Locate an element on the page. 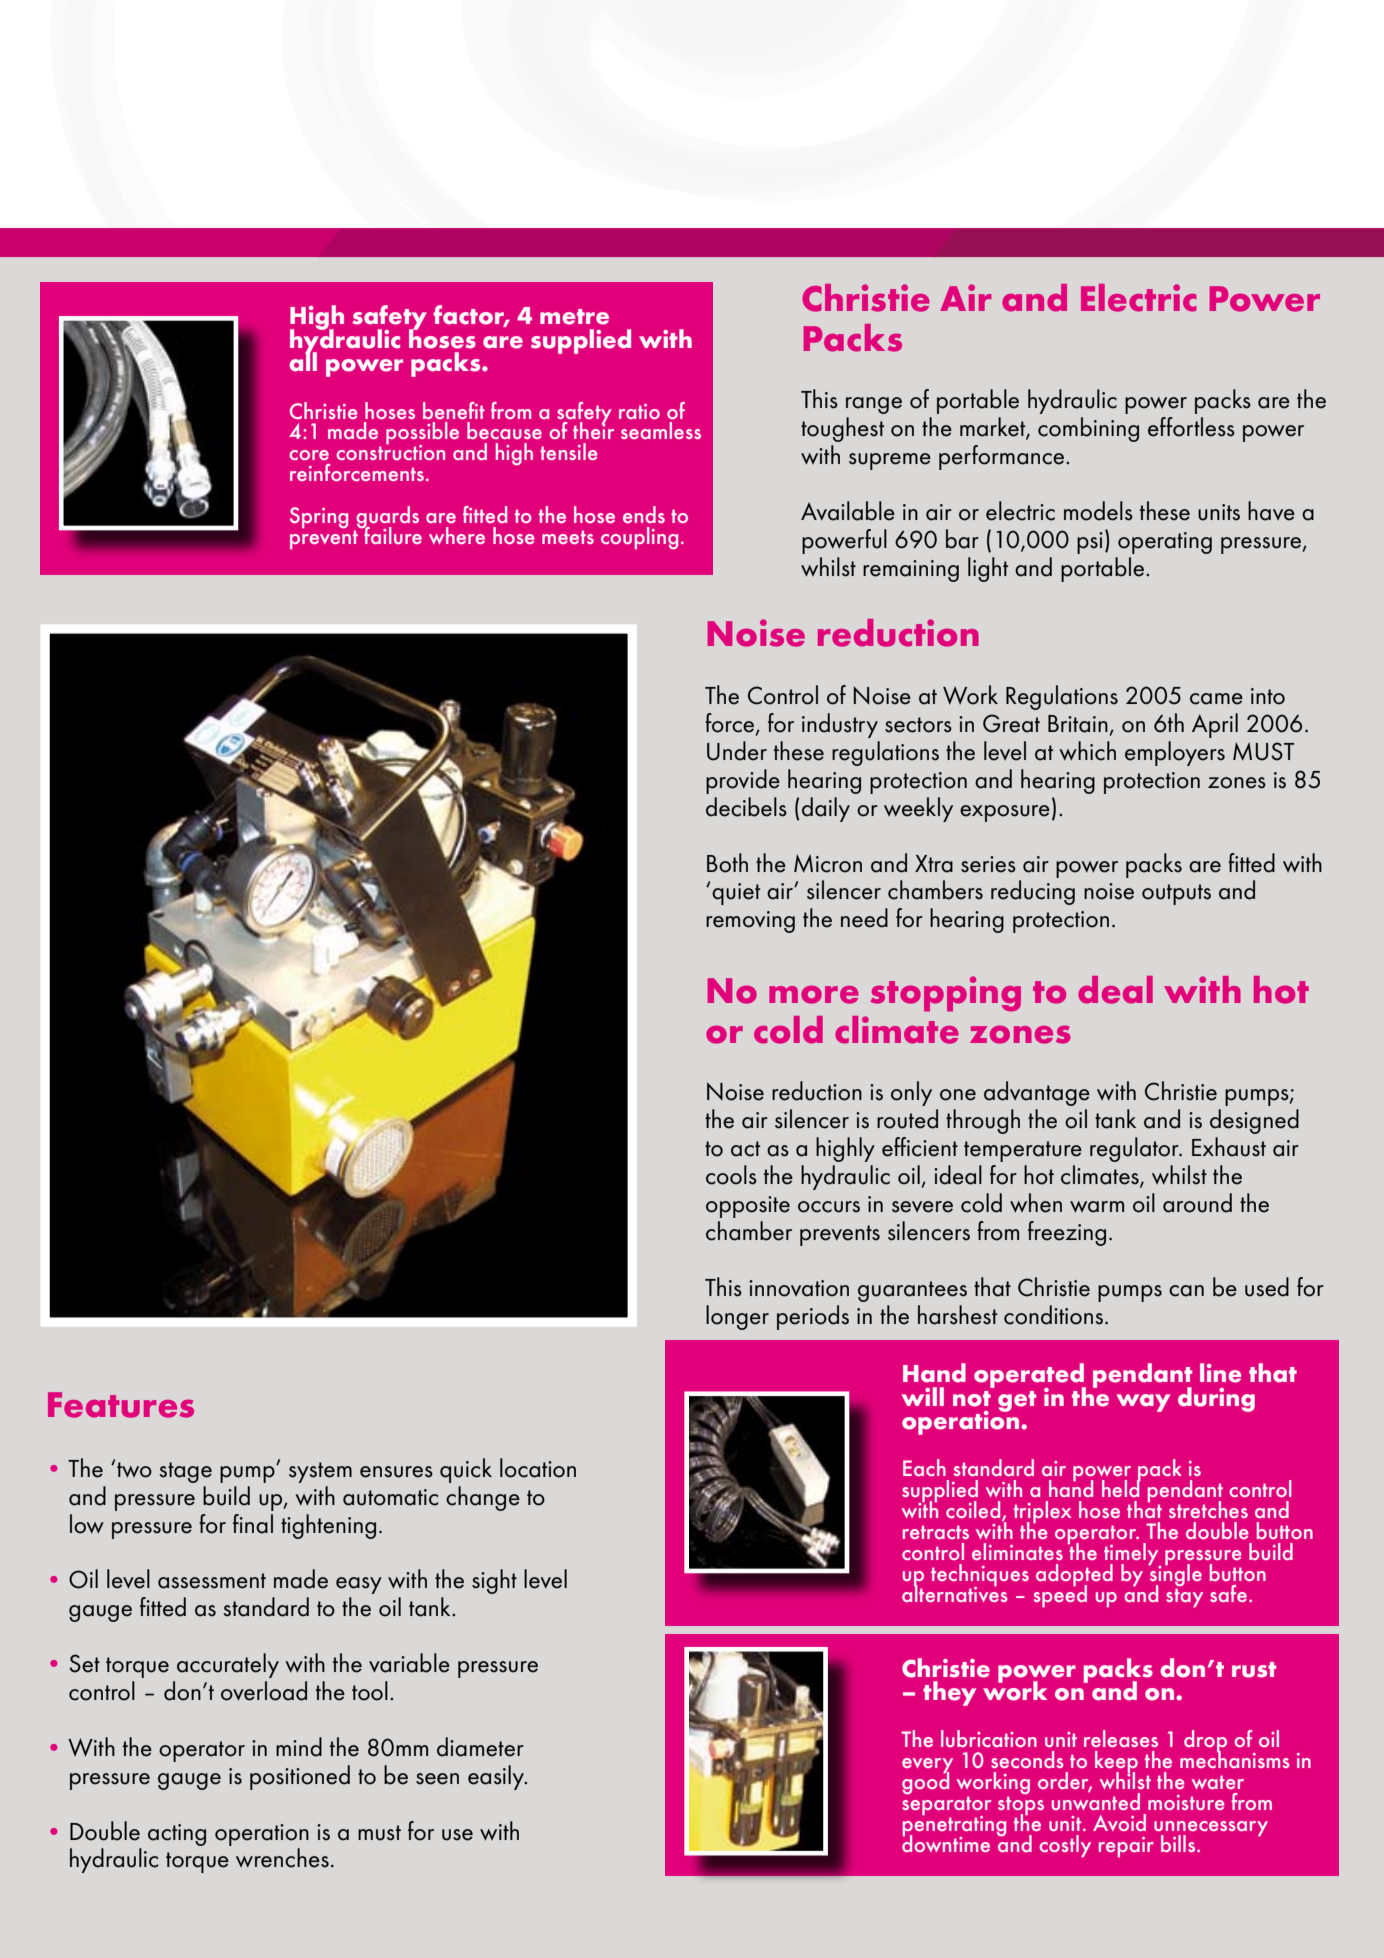  unwanted is located at coordinates (1096, 1800).
